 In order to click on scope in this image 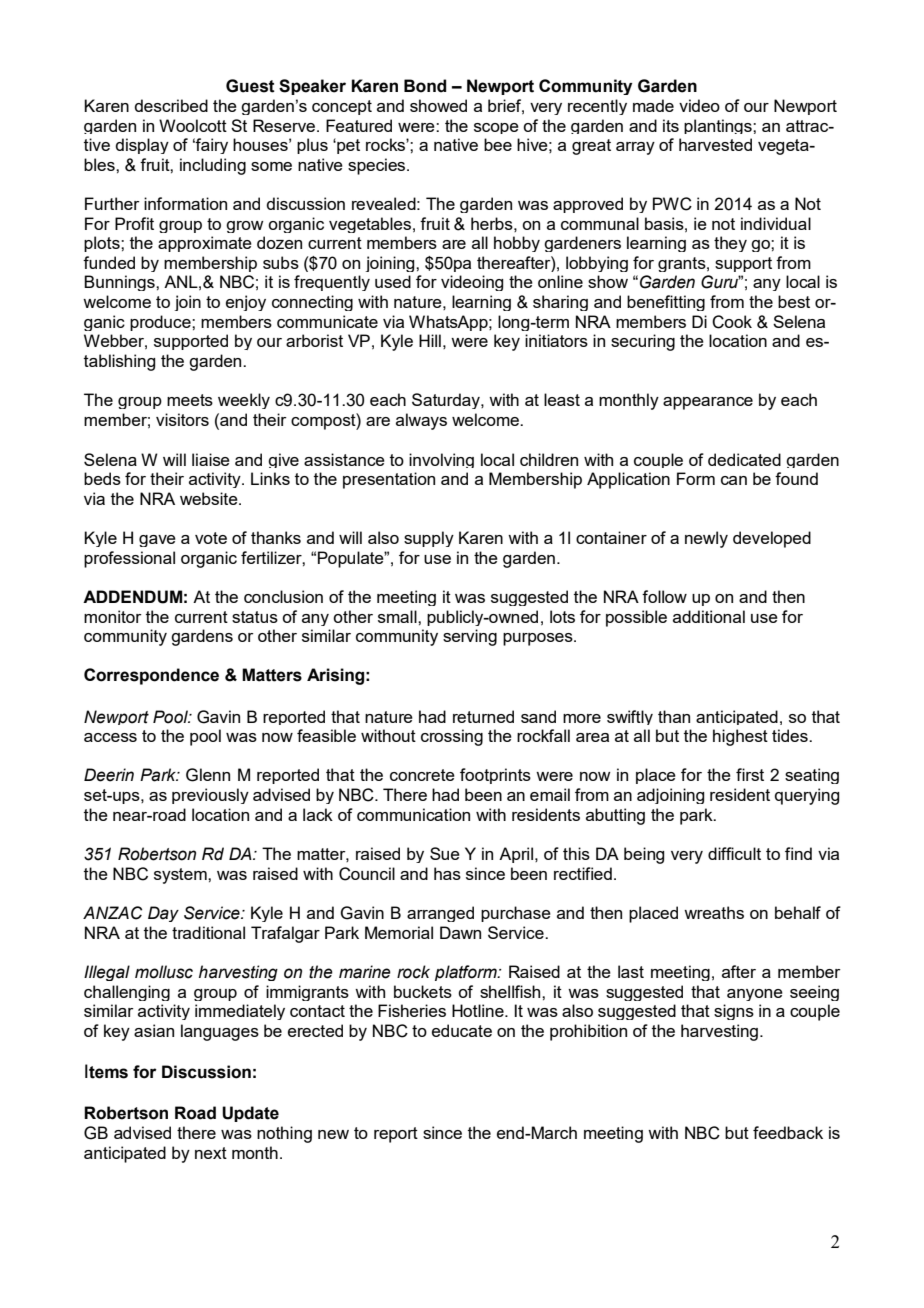, I will do `click(496, 128)`.
